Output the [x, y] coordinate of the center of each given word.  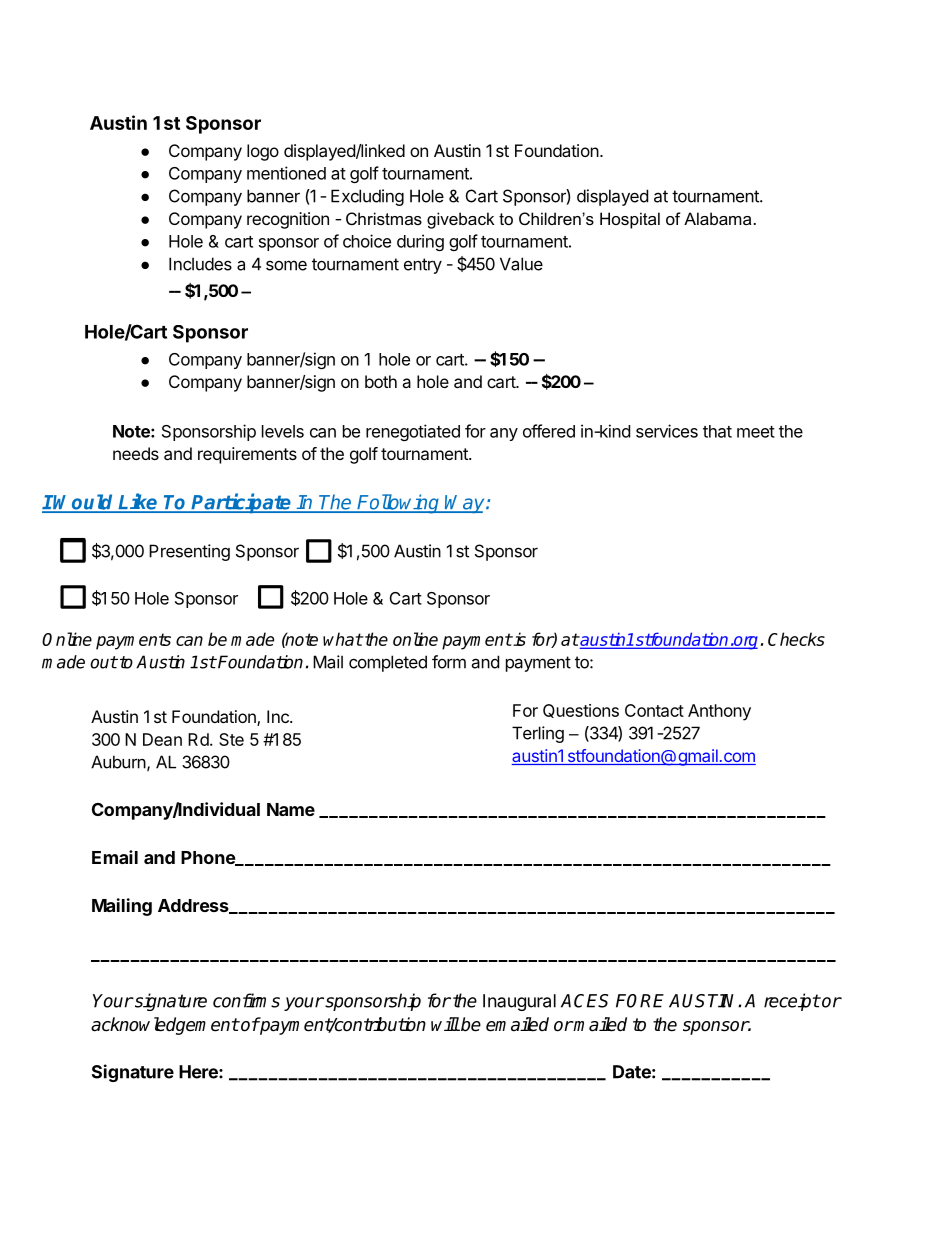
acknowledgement [165, 1026]
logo [263, 152]
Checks [796, 639]
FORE [640, 1001]
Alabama [719, 218]
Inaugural [519, 1002]
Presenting [189, 552]
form [449, 662]
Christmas [384, 218]
